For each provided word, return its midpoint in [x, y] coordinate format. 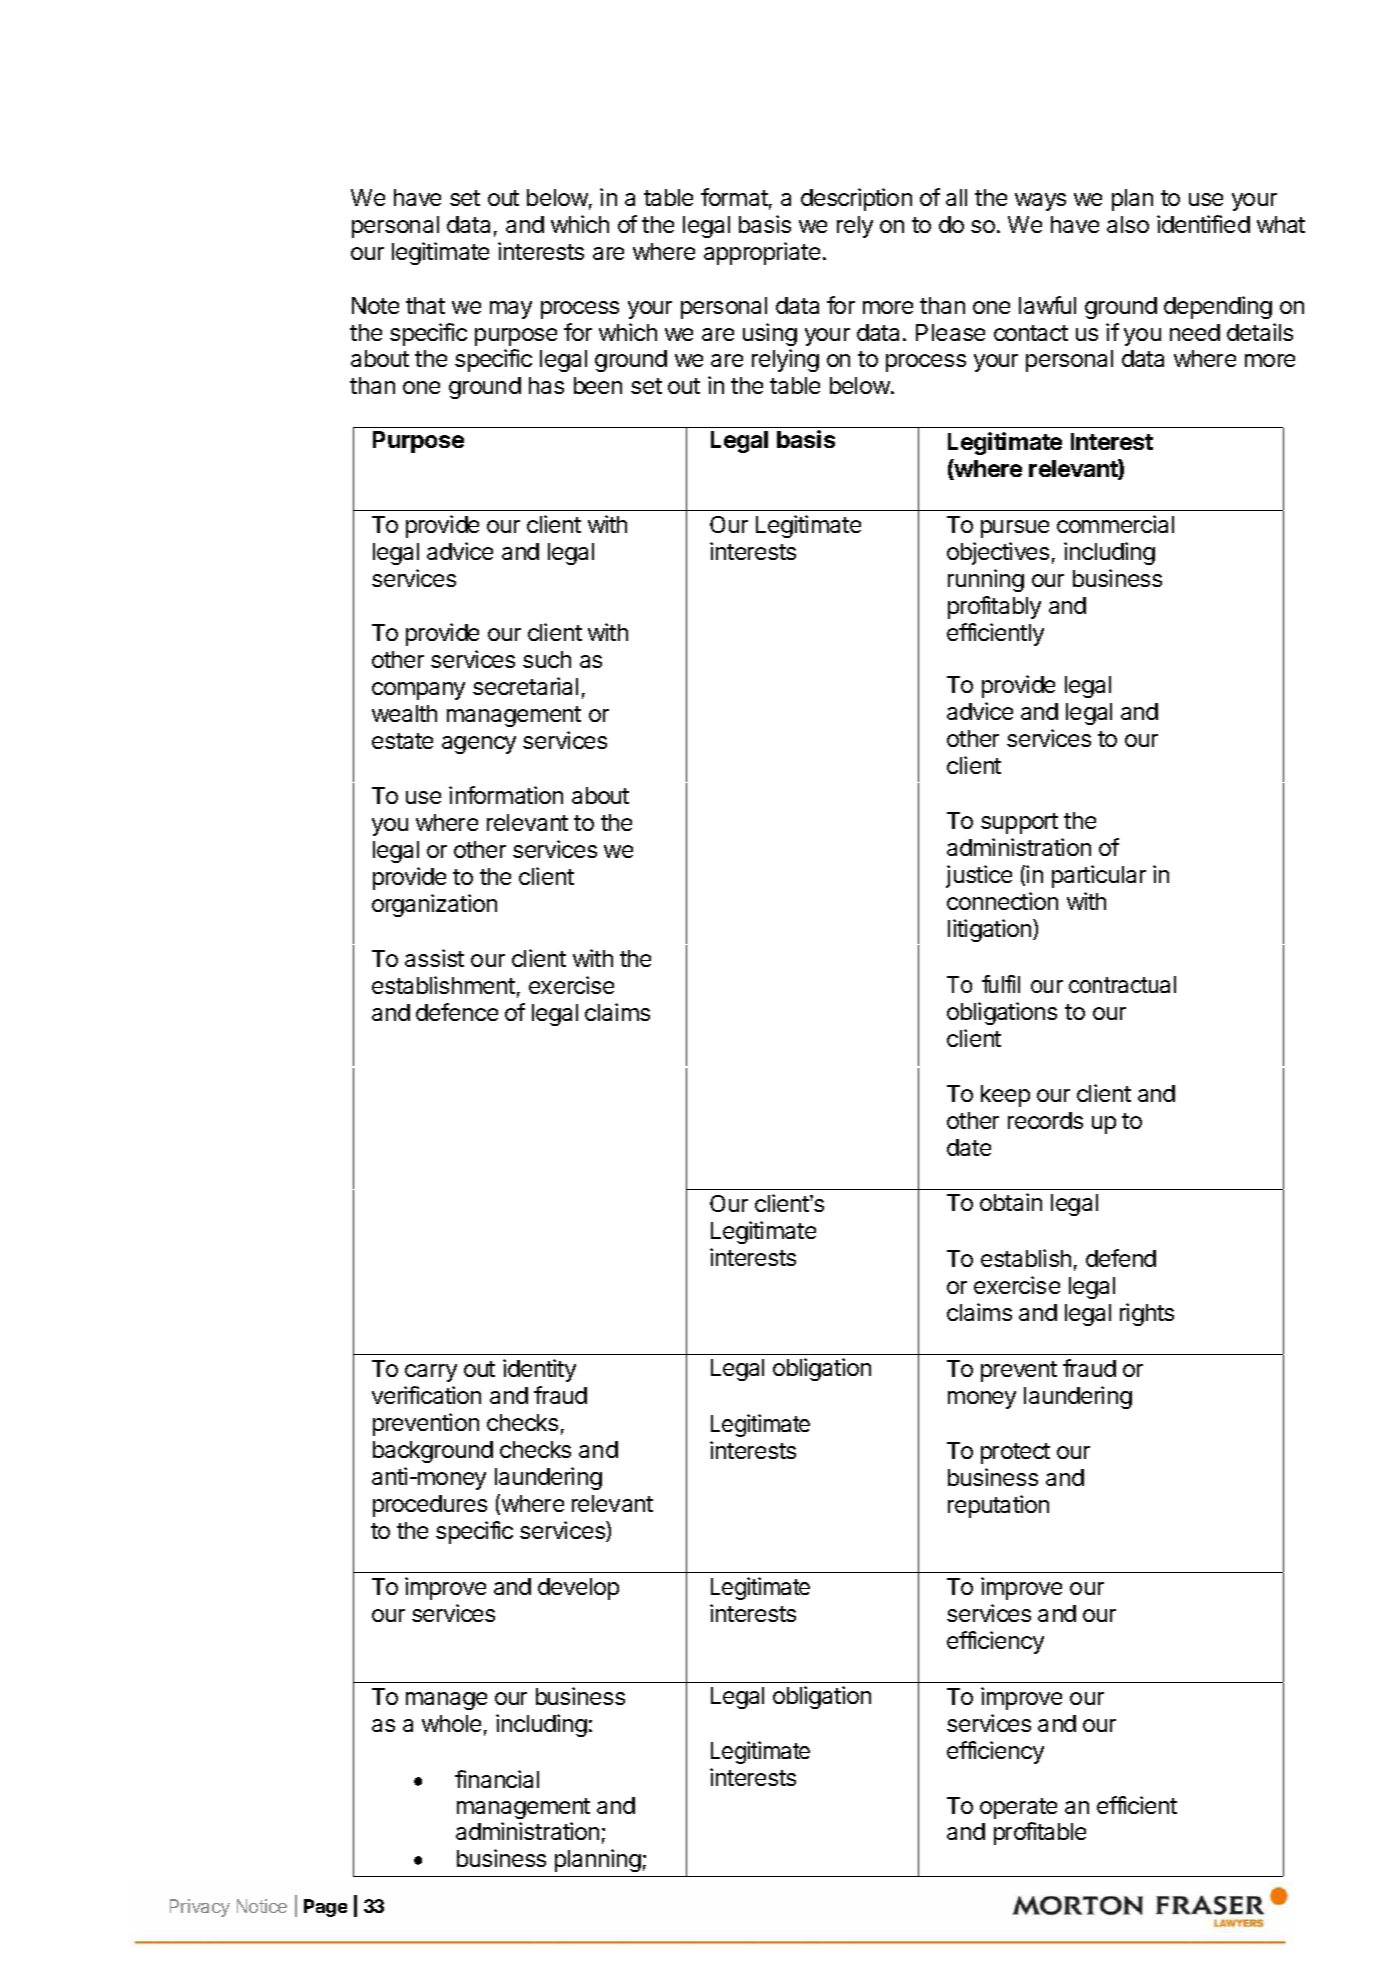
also [1128, 224]
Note [375, 305]
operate [1018, 1808]
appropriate [762, 253]
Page [325, 1908]
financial [497, 1779]
